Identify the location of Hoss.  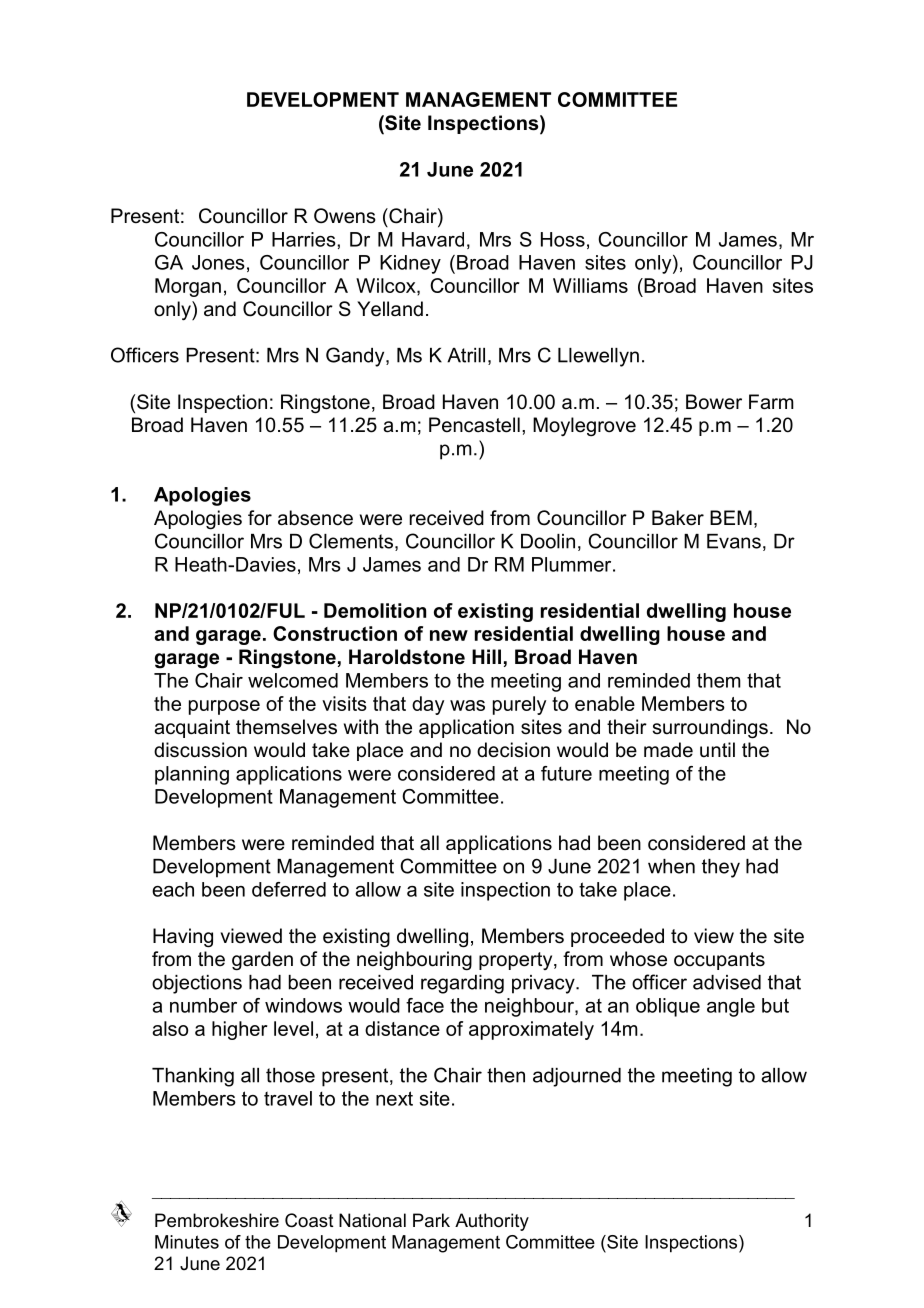
(563, 239).
